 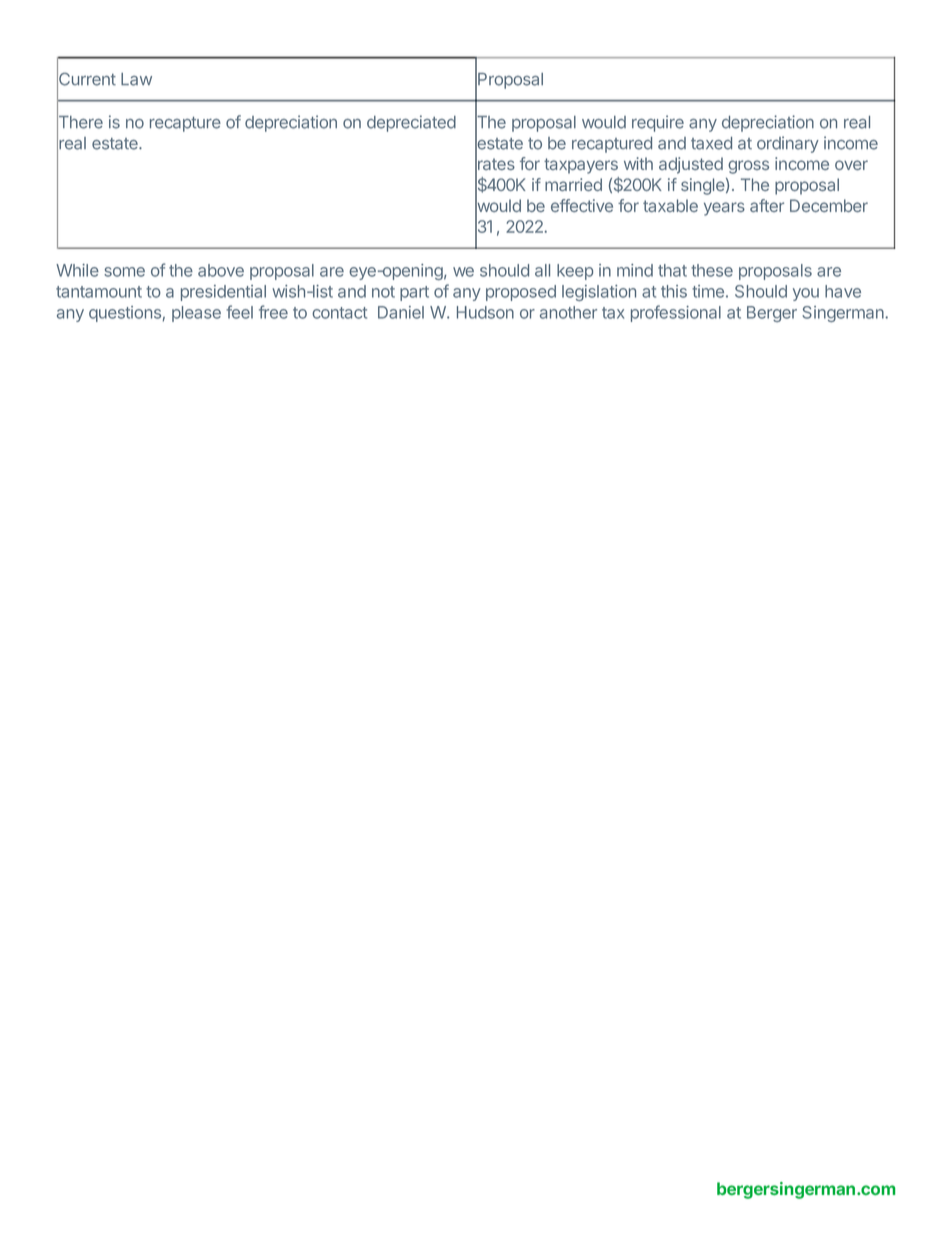 What do you see at coordinates (658, 123) in the screenshot?
I see `require` at bounding box center [658, 123].
